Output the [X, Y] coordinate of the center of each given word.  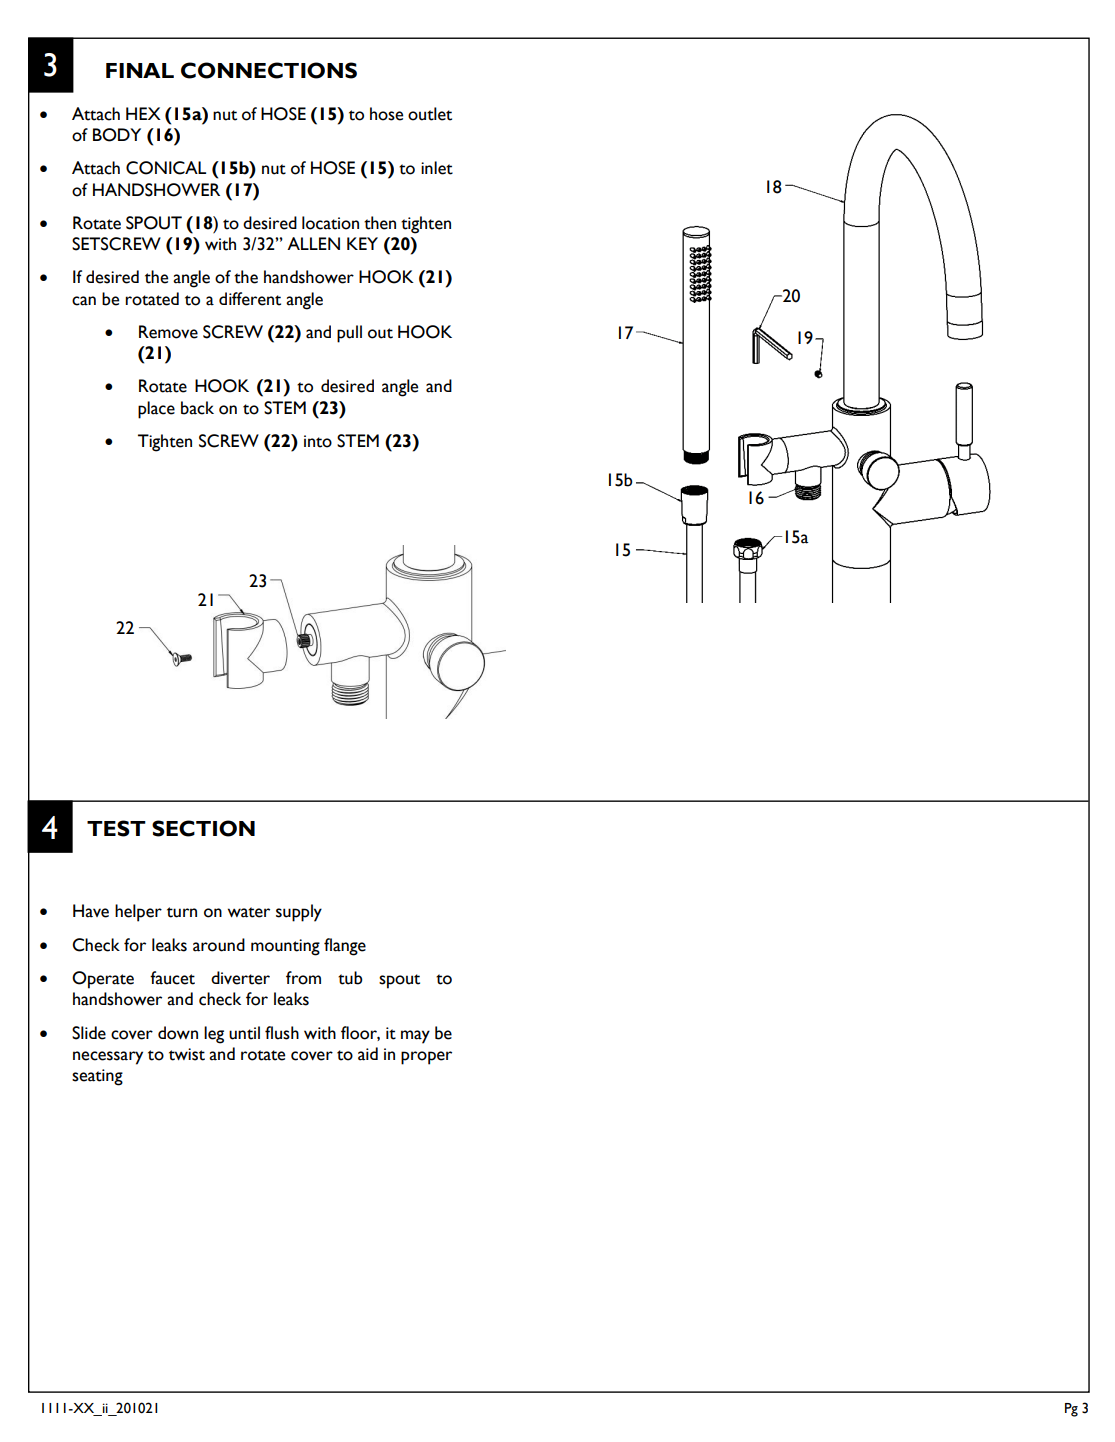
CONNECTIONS [269, 70]
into [318, 441]
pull [349, 334]
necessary [108, 1058]
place [156, 410]
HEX [143, 113]
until [244, 1033]
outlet [430, 114]
